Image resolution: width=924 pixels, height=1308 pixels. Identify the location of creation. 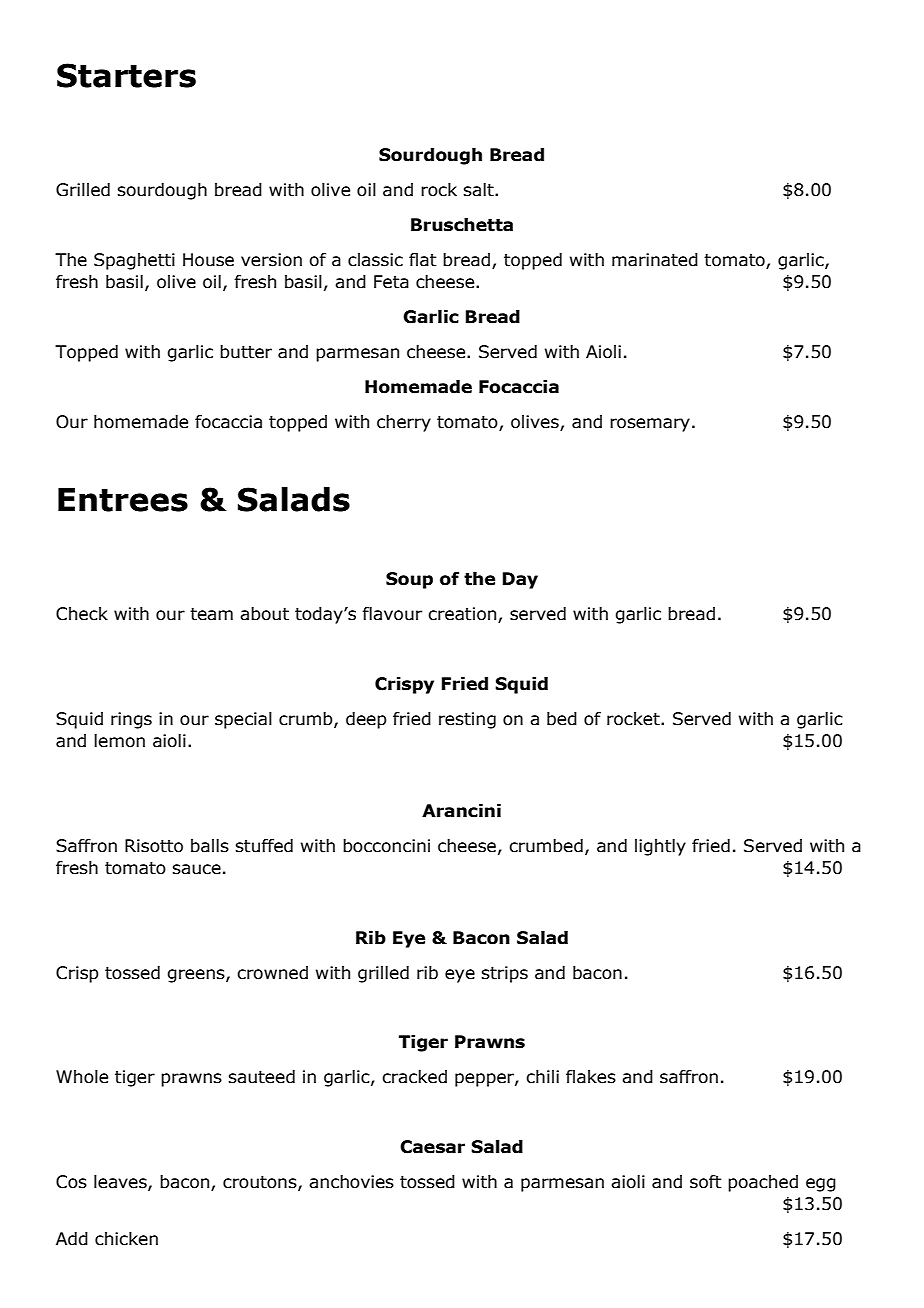
(463, 615).
